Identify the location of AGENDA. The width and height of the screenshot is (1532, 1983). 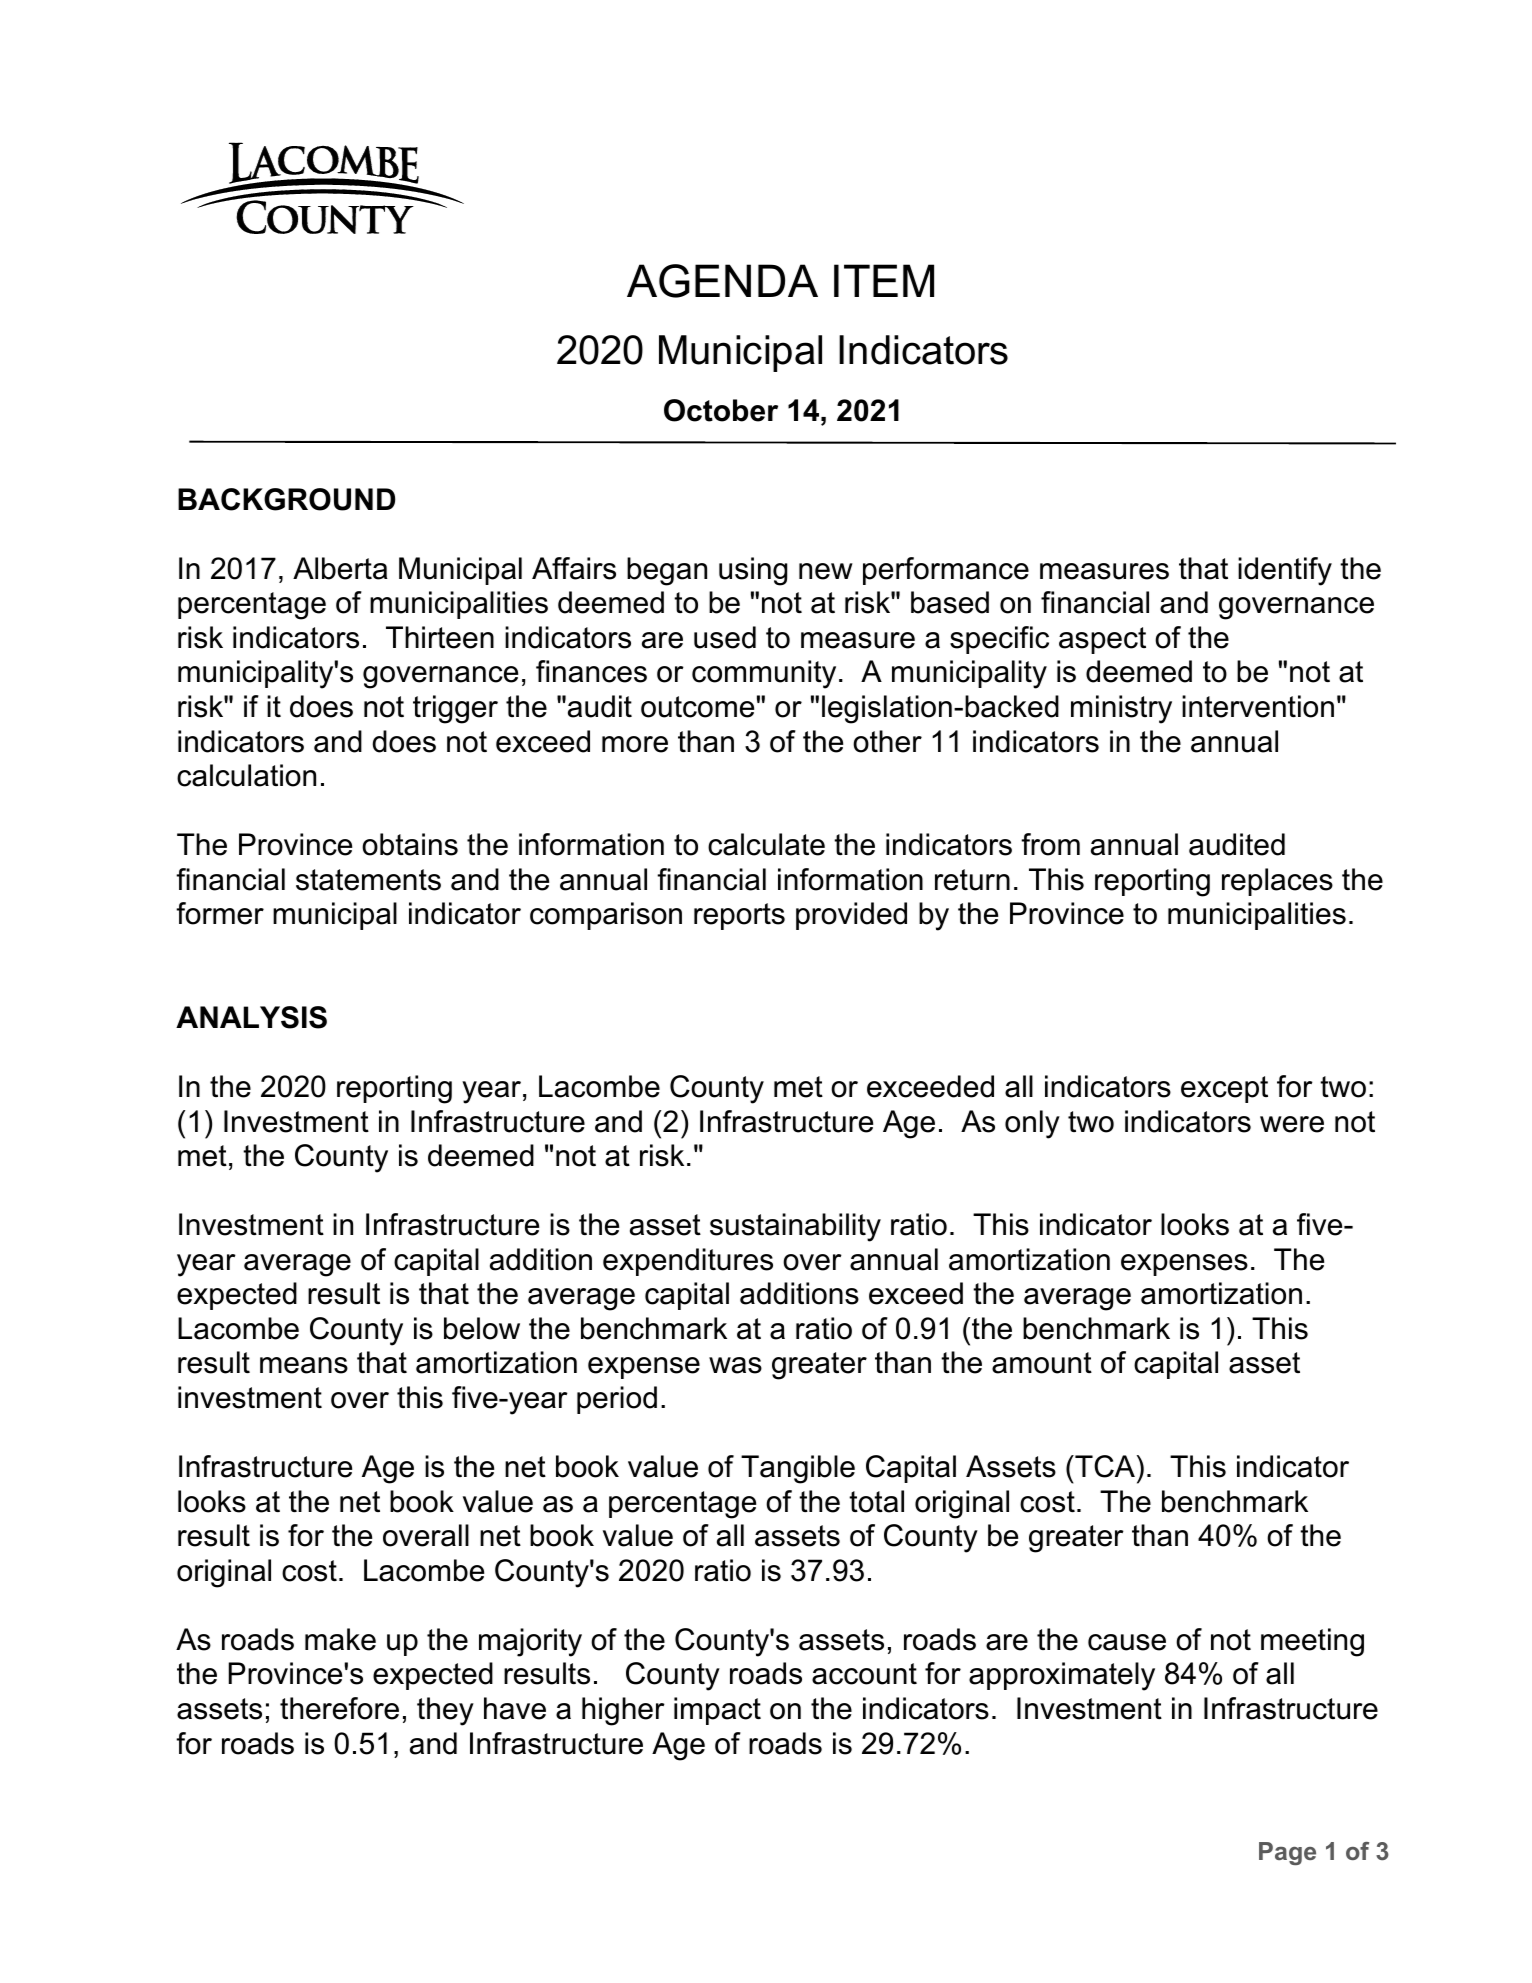
(722, 281).
